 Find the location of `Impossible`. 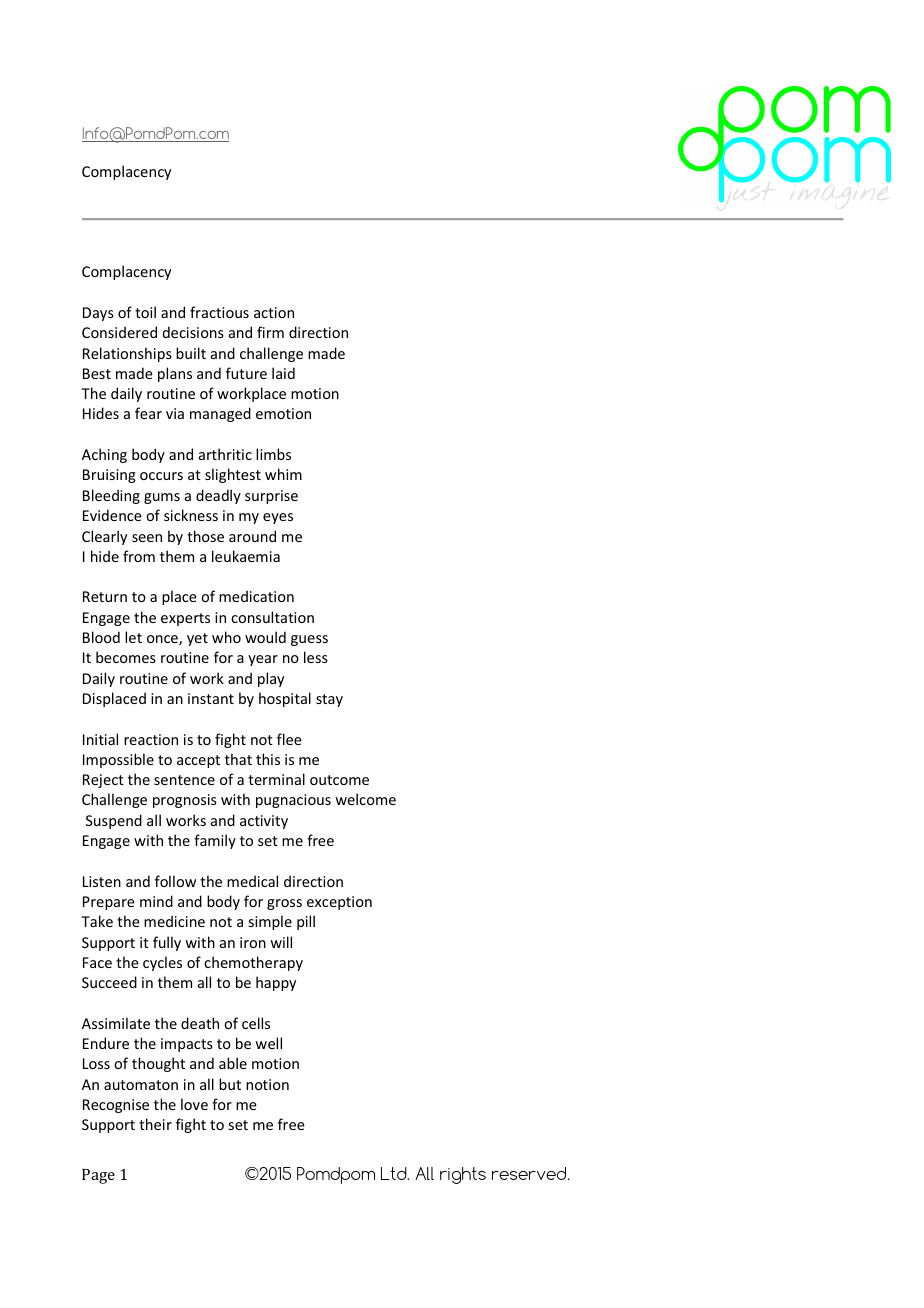

Impossible is located at coordinates (118, 760).
